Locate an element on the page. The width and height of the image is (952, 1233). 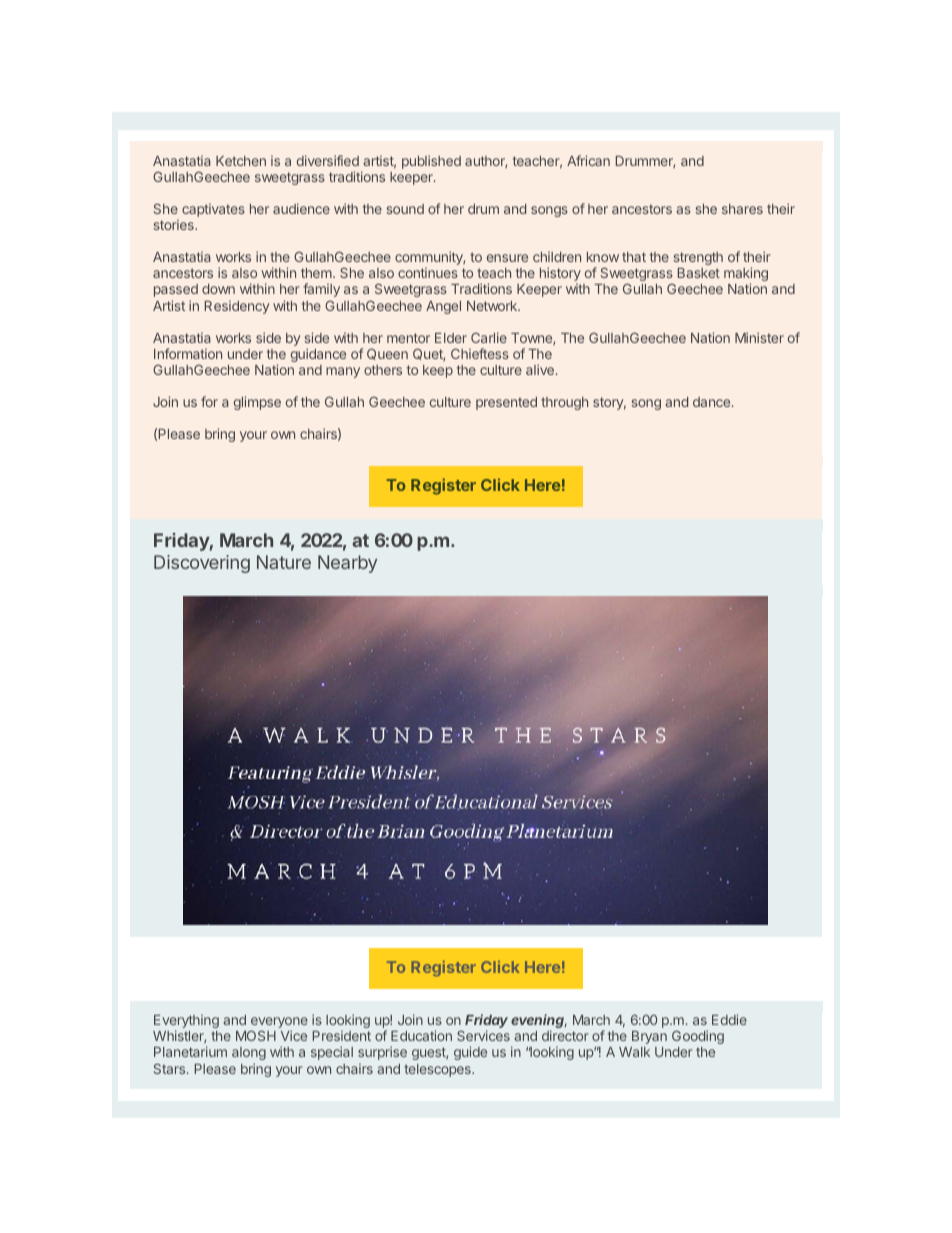
through is located at coordinates (564, 403).
